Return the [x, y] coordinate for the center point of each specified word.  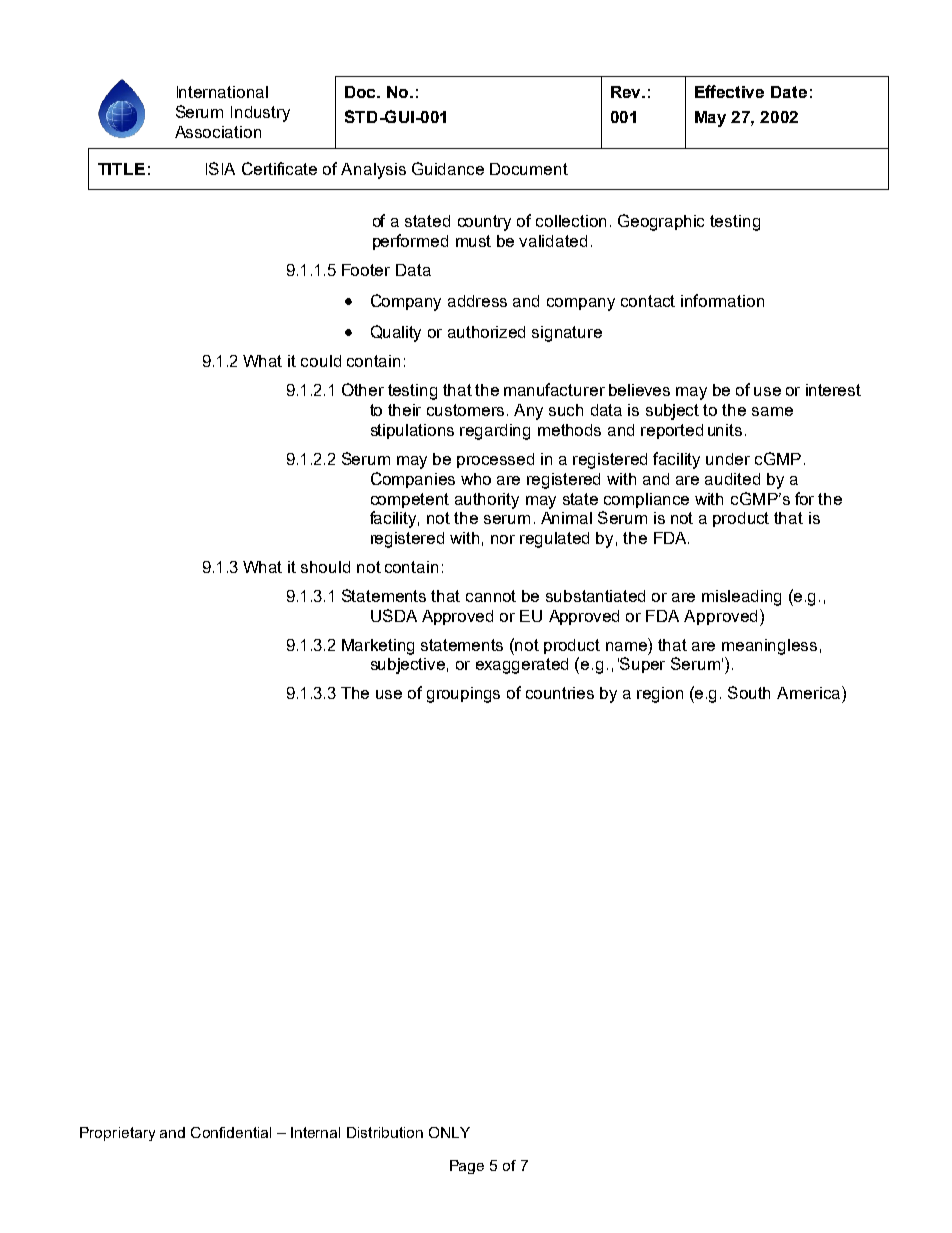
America [808, 693]
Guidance [448, 168]
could [321, 361]
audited [732, 479]
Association [218, 132]
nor [503, 539]
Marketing [378, 647]
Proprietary [117, 1134]
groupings [463, 695]
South [749, 692]
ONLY [449, 1132]
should [325, 567]
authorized [486, 332]
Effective [729, 91]
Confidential [231, 1132]
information [722, 300]
